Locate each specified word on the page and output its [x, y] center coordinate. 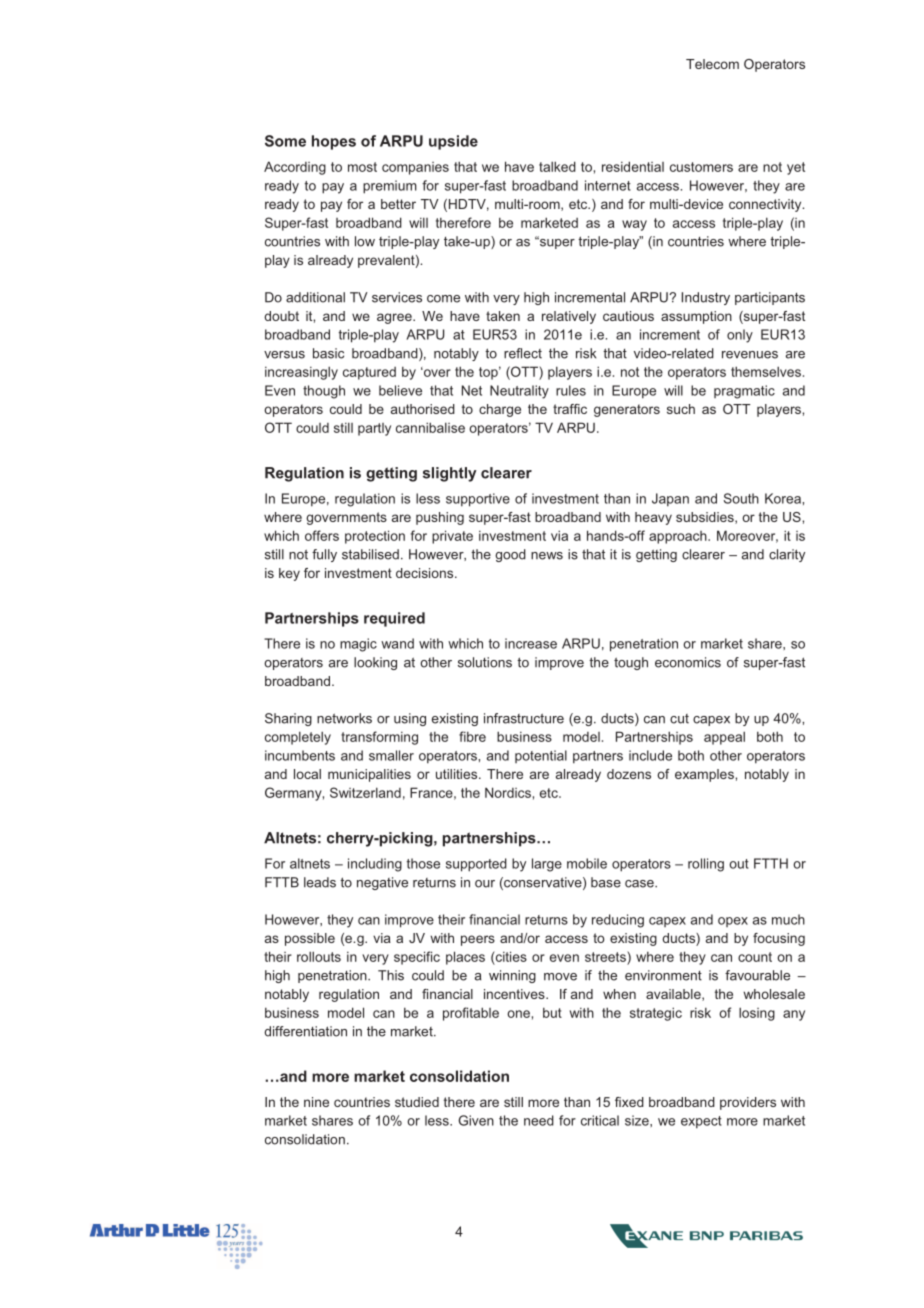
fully [324, 555]
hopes [334, 142]
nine [316, 1102]
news [547, 556]
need [539, 1120]
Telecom [712, 64]
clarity [787, 555]
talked [557, 166]
